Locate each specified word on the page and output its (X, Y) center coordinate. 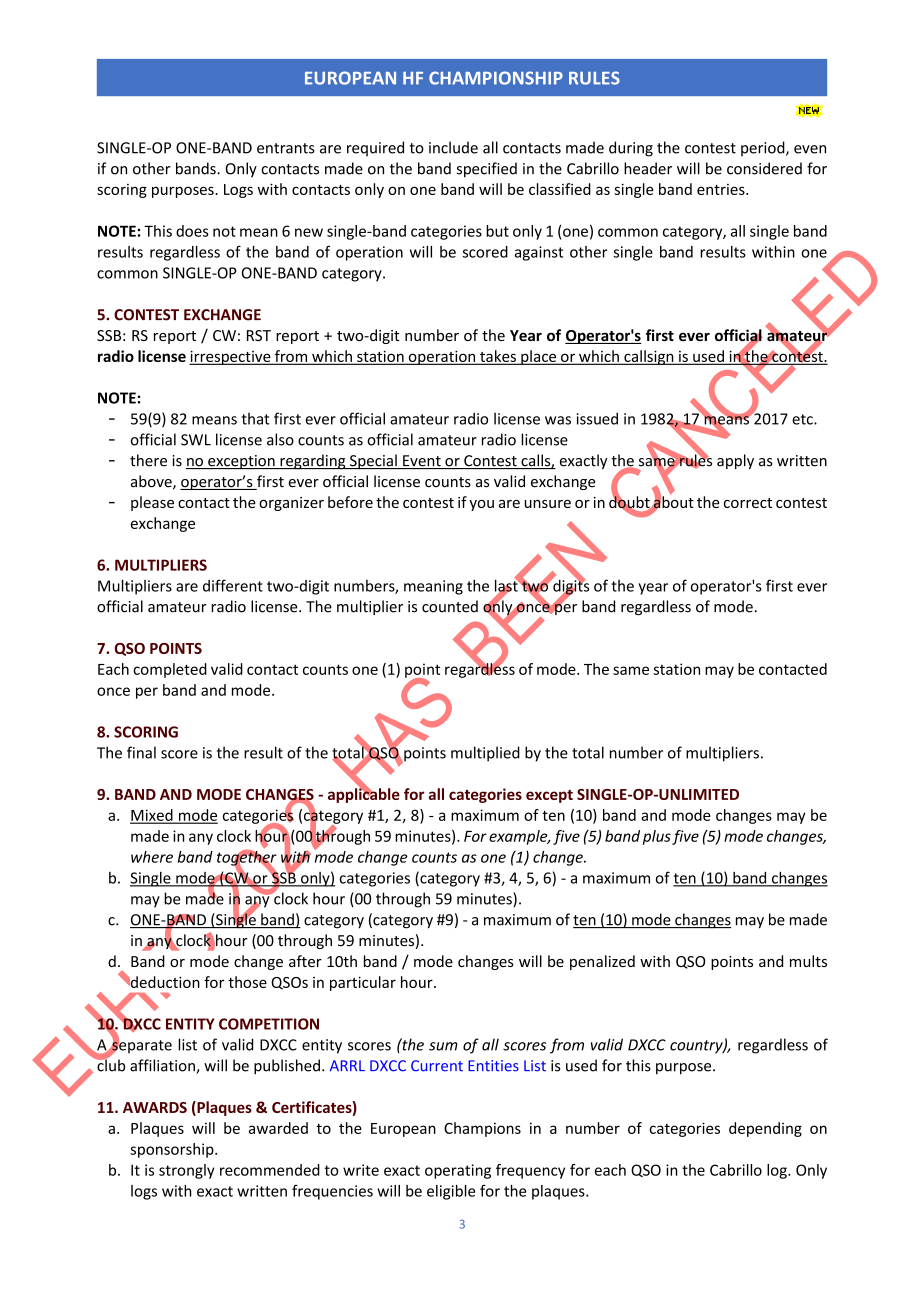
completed (170, 670)
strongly (187, 1171)
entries (722, 189)
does (192, 231)
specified (487, 170)
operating (458, 1171)
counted (450, 606)
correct (748, 503)
